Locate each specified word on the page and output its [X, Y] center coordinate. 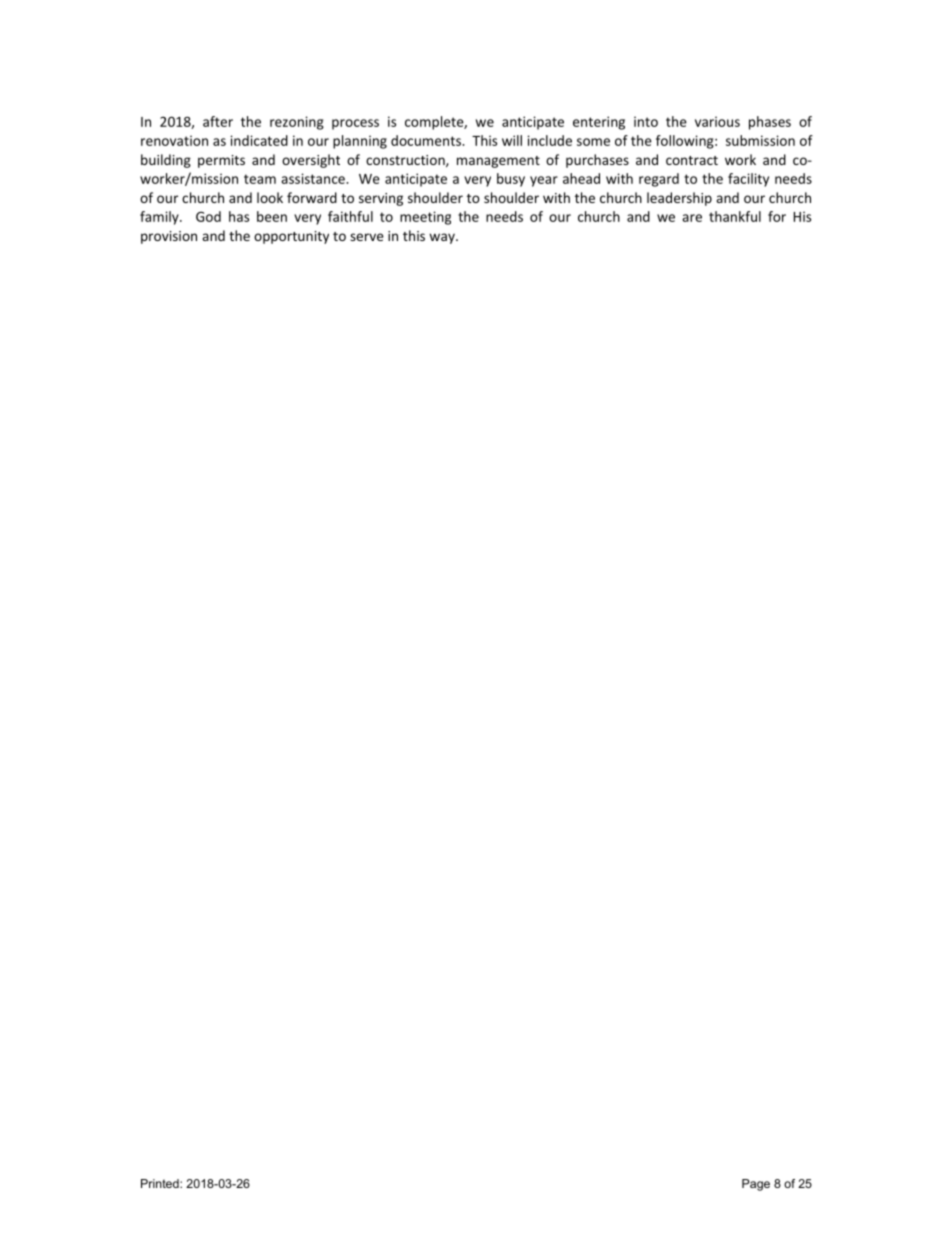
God [208, 216]
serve [367, 237]
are [692, 218]
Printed [161, 1183]
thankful [735, 216]
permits [221, 161]
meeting [425, 218]
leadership [679, 199]
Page [756, 1185]
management [498, 162]
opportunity [291, 237]
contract [692, 160]
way [443, 238]
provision [169, 237]
